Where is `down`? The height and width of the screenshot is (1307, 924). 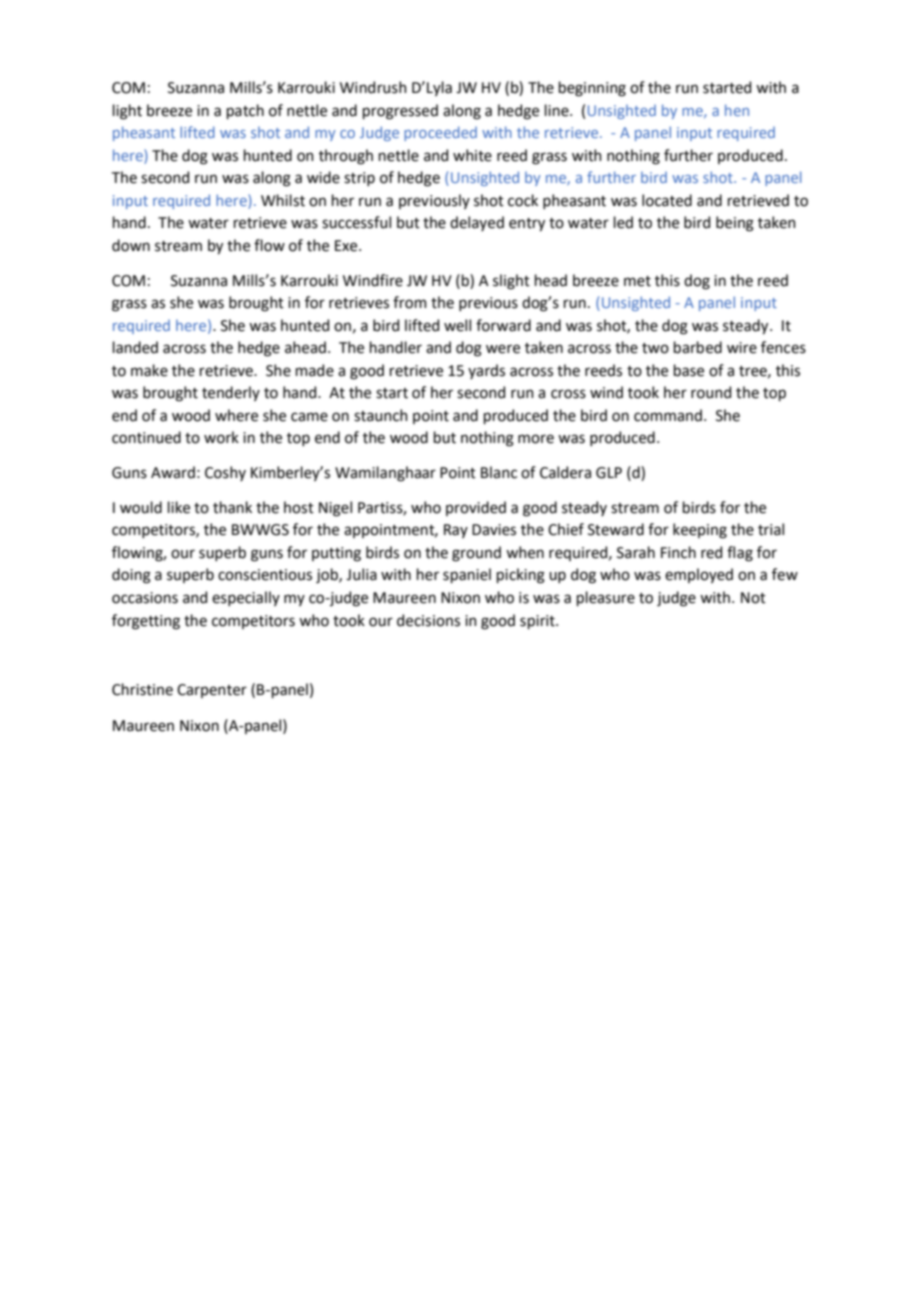
down is located at coordinates (131, 245).
